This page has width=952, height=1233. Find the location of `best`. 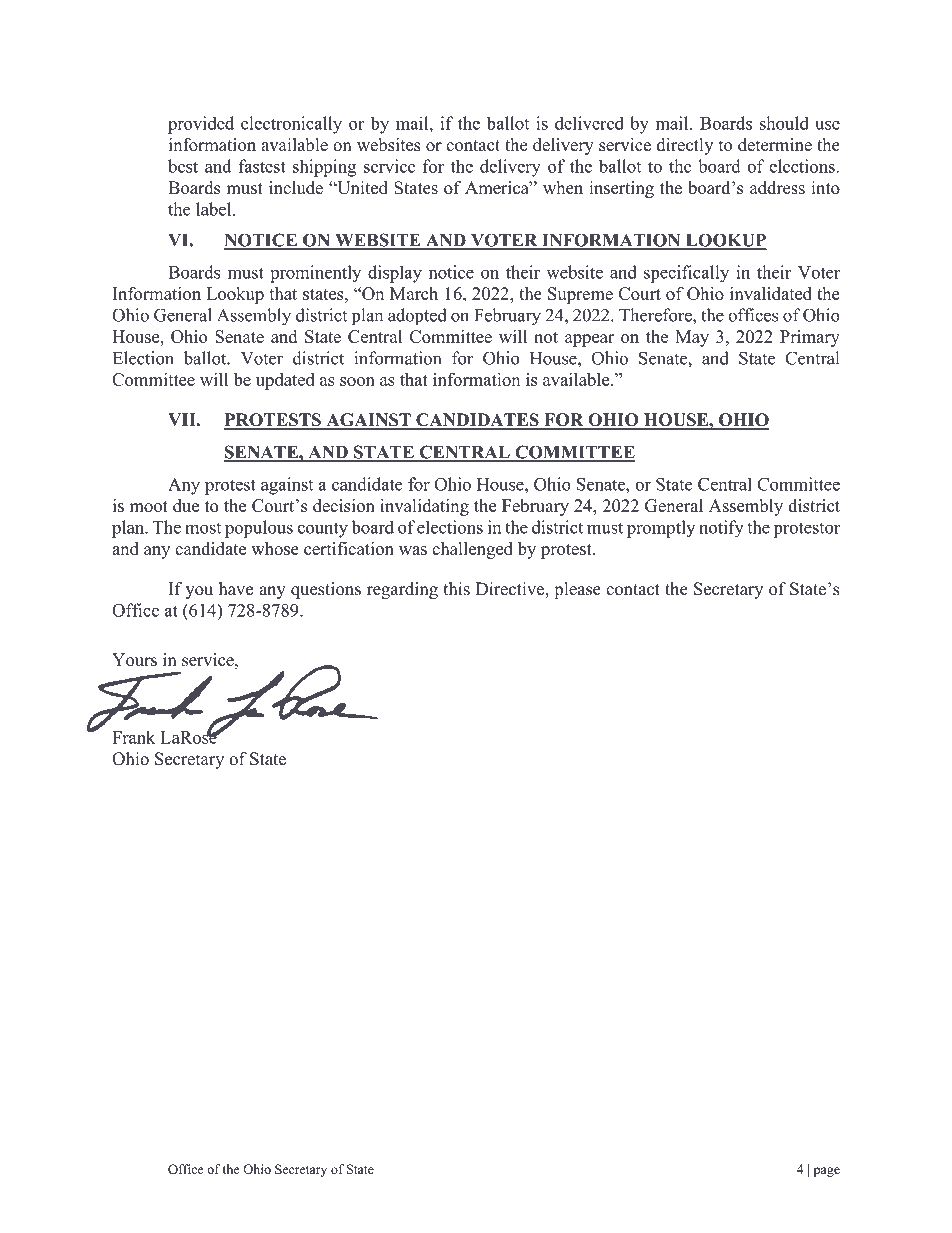

best is located at coordinates (183, 166).
